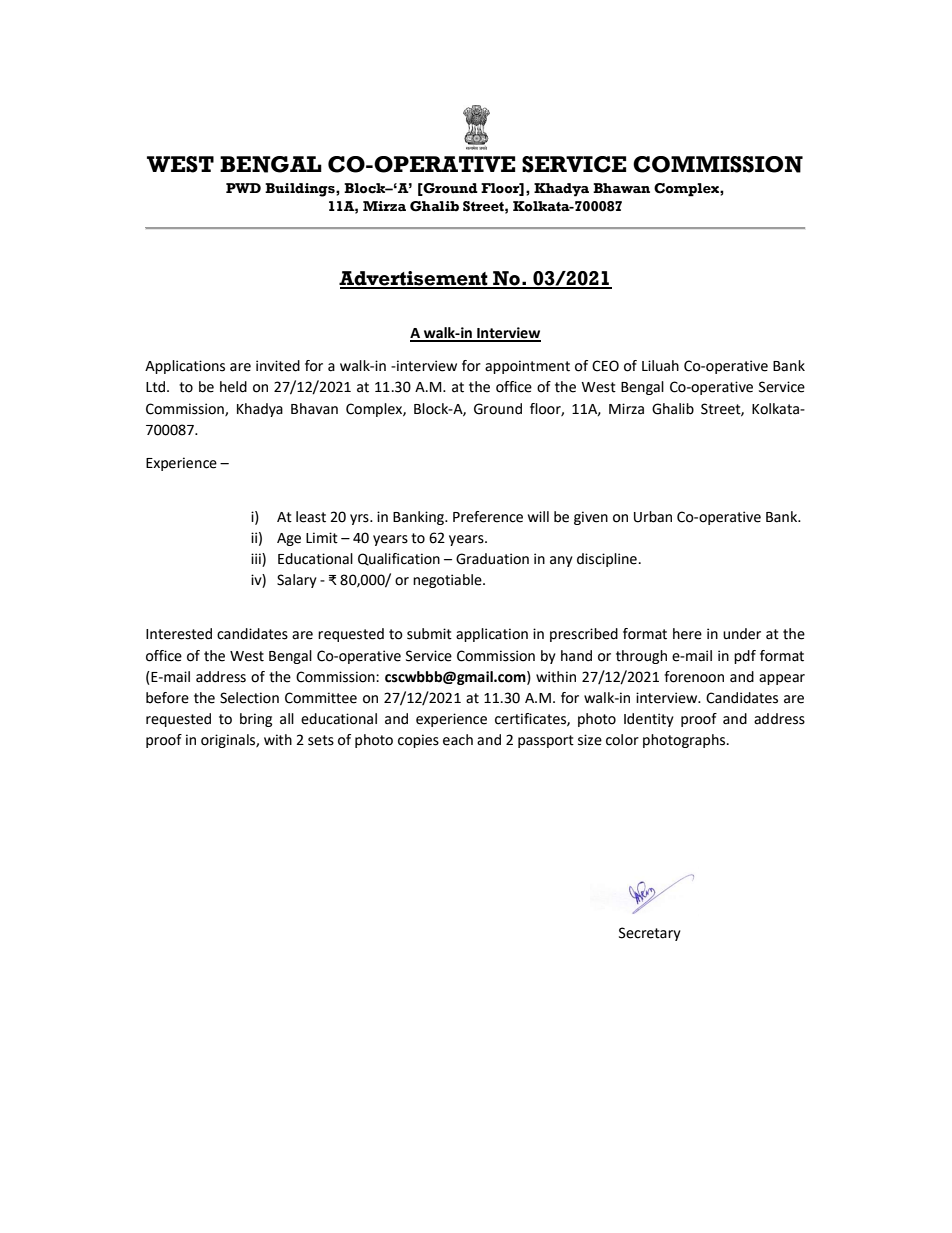 The height and width of the screenshot is (1233, 952). Describe the element at coordinates (607, 560) in the screenshot. I see `discipline` at that location.
